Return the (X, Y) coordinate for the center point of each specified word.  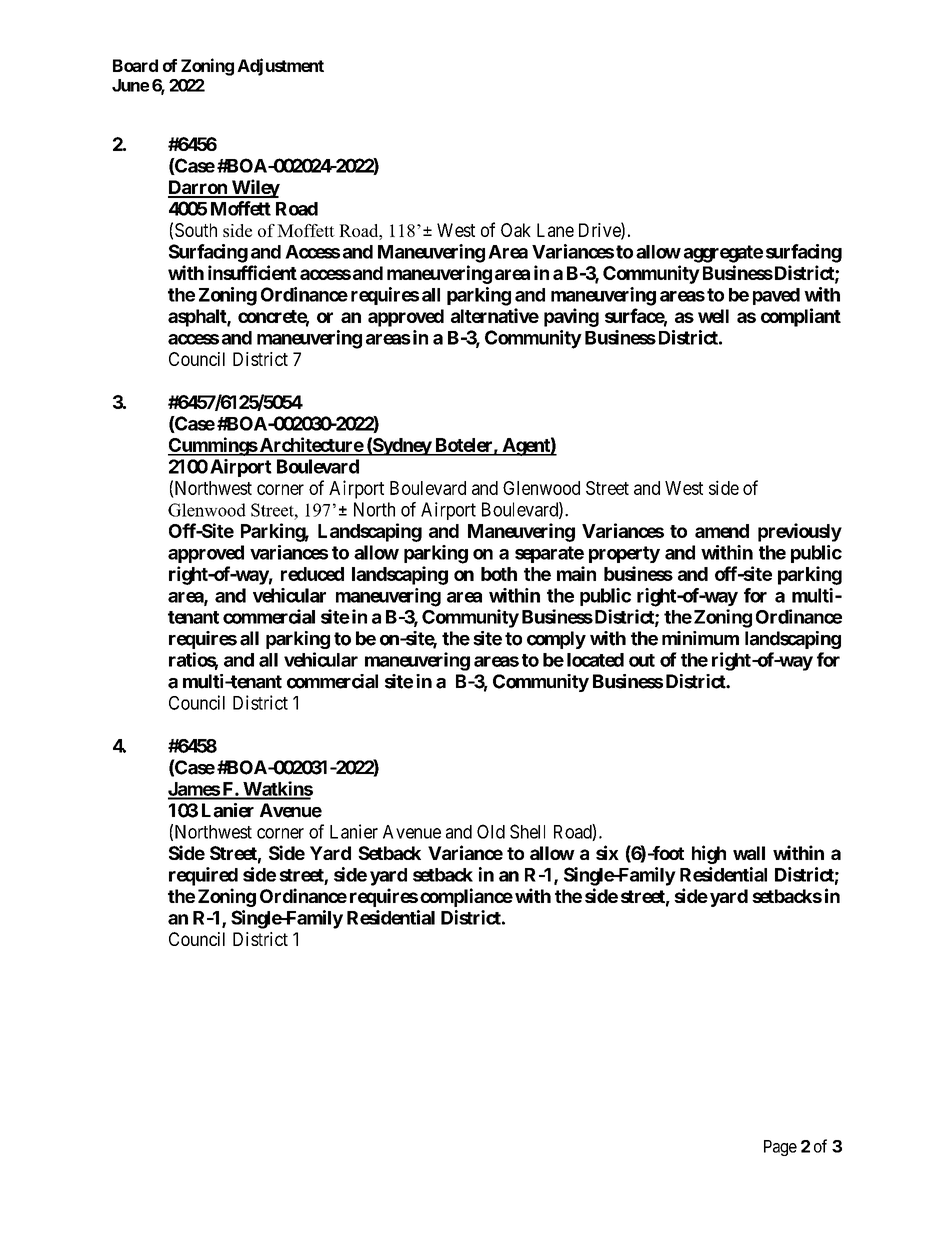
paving (571, 317)
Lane (555, 230)
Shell (527, 831)
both (499, 574)
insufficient (252, 272)
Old (491, 831)
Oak (516, 230)
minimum (700, 638)
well (713, 316)
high (709, 854)
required (203, 876)
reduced (312, 574)
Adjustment (280, 67)
